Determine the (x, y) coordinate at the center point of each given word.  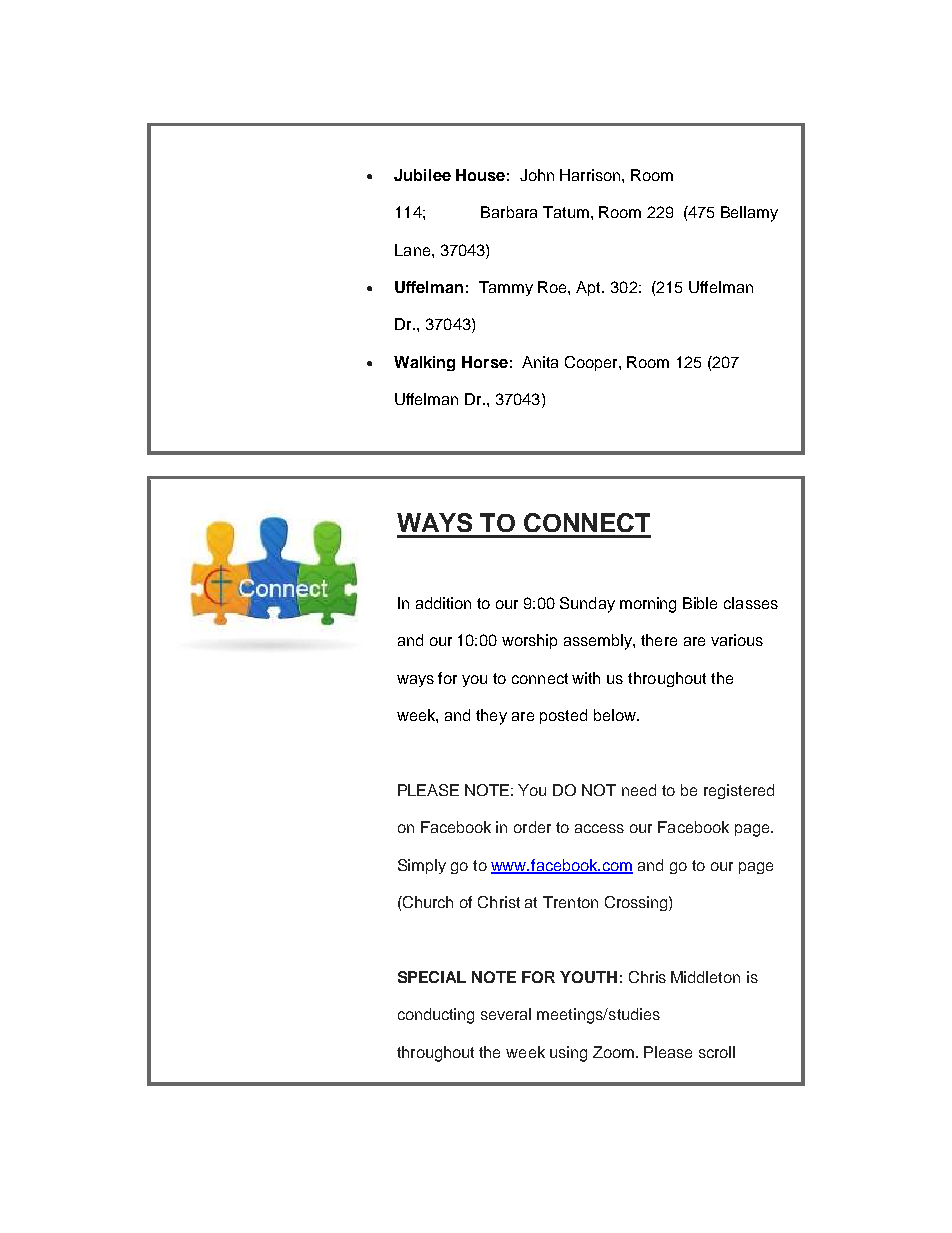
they (491, 717)
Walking (424, 363)
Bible (700, 603)
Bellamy (749, 214)
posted (563, 716)
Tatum (566, 212)
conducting (436, 1016)
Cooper (592, 363)
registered (739, 791)
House (480, 175)
